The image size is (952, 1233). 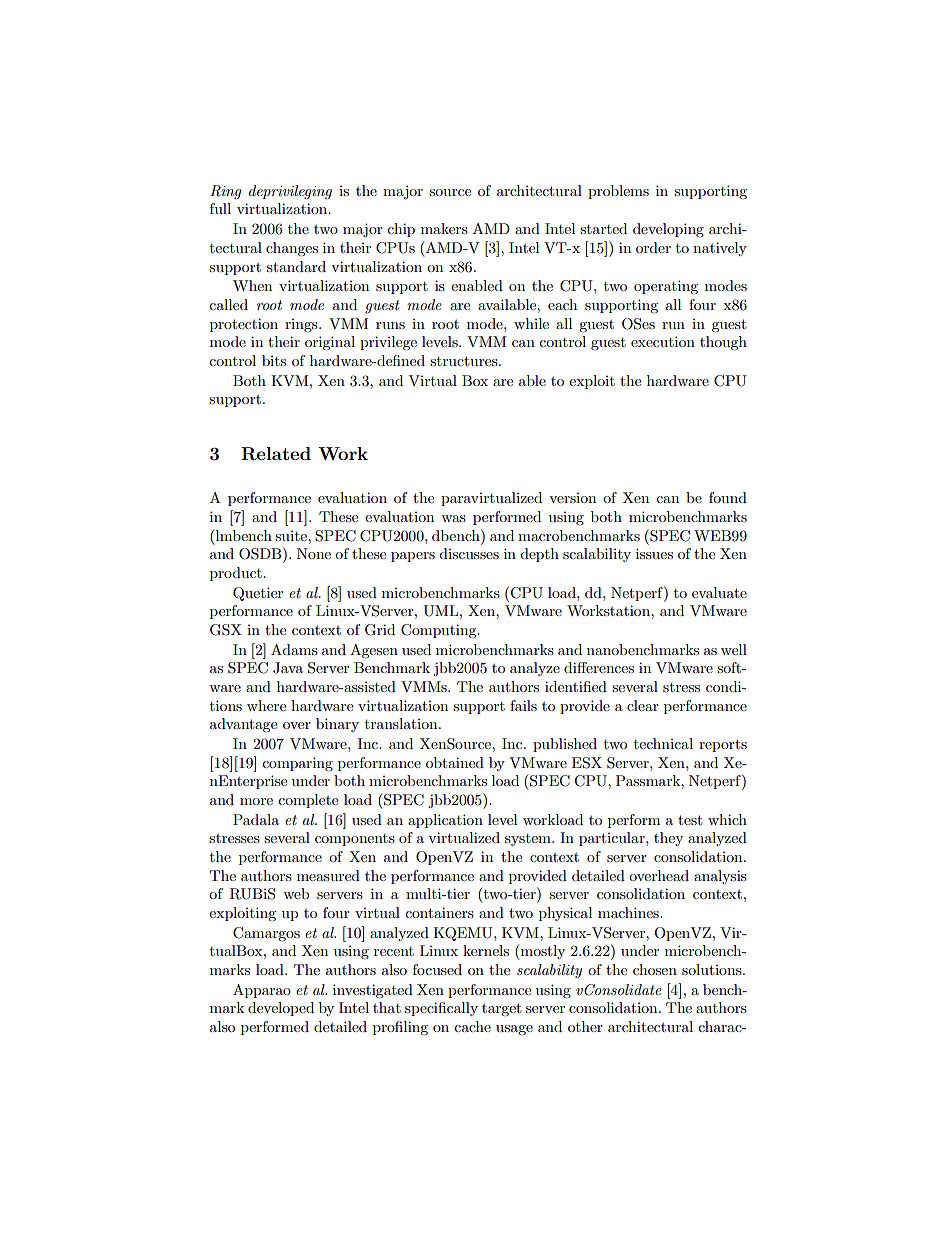 I want to click on advantage, so click(x=243, y=725).
